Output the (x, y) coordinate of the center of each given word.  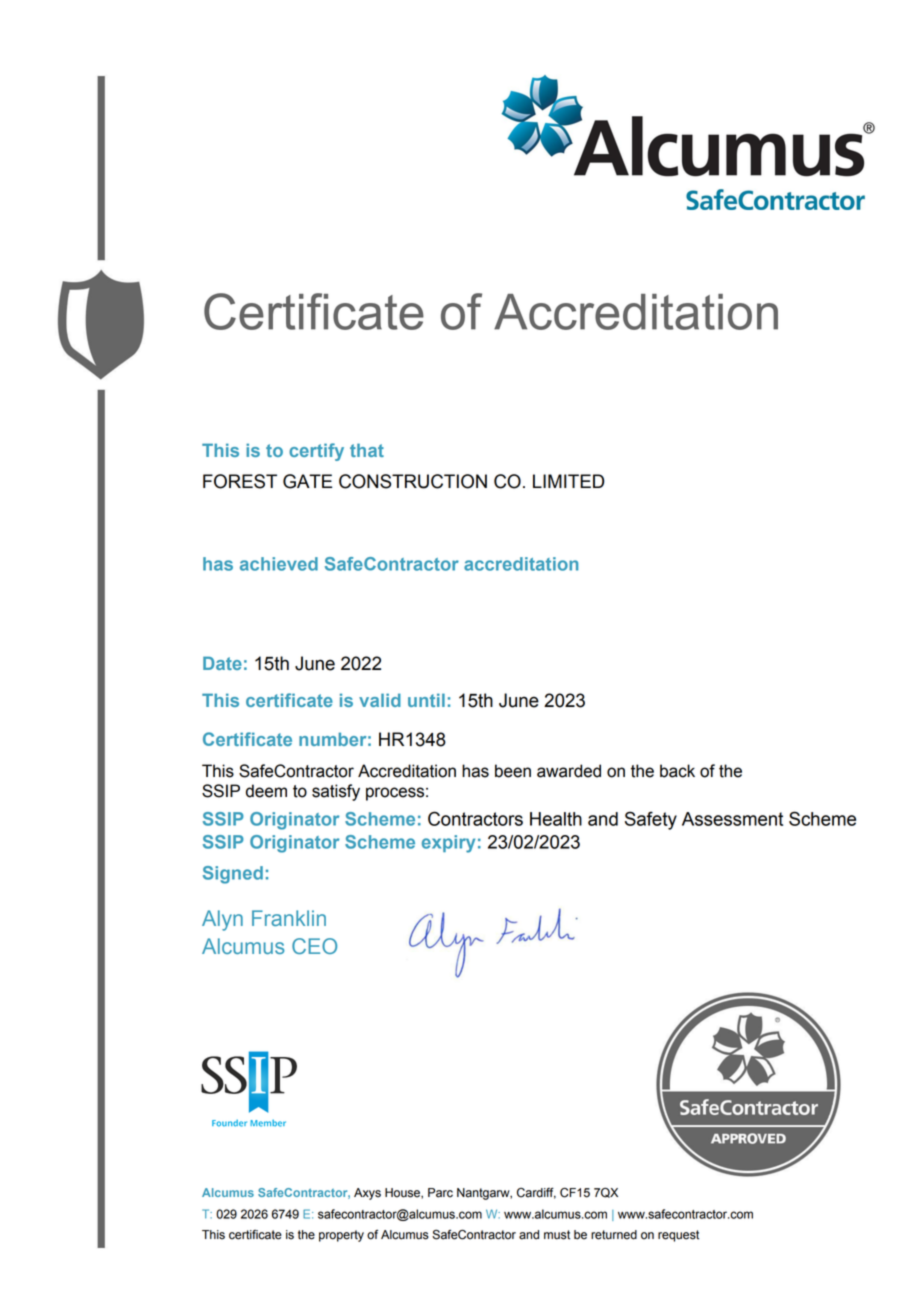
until (426, 700)
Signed (233, 875)
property (341, 1236)
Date (222, 663)
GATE (307, 481)
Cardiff (536, 1193)
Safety (651, 820)
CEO (314, 946)
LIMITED (568, 481)
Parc (440, 1193)
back (677, 771)
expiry (448, 844)
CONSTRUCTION (413, 481)
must (557, 1235)
